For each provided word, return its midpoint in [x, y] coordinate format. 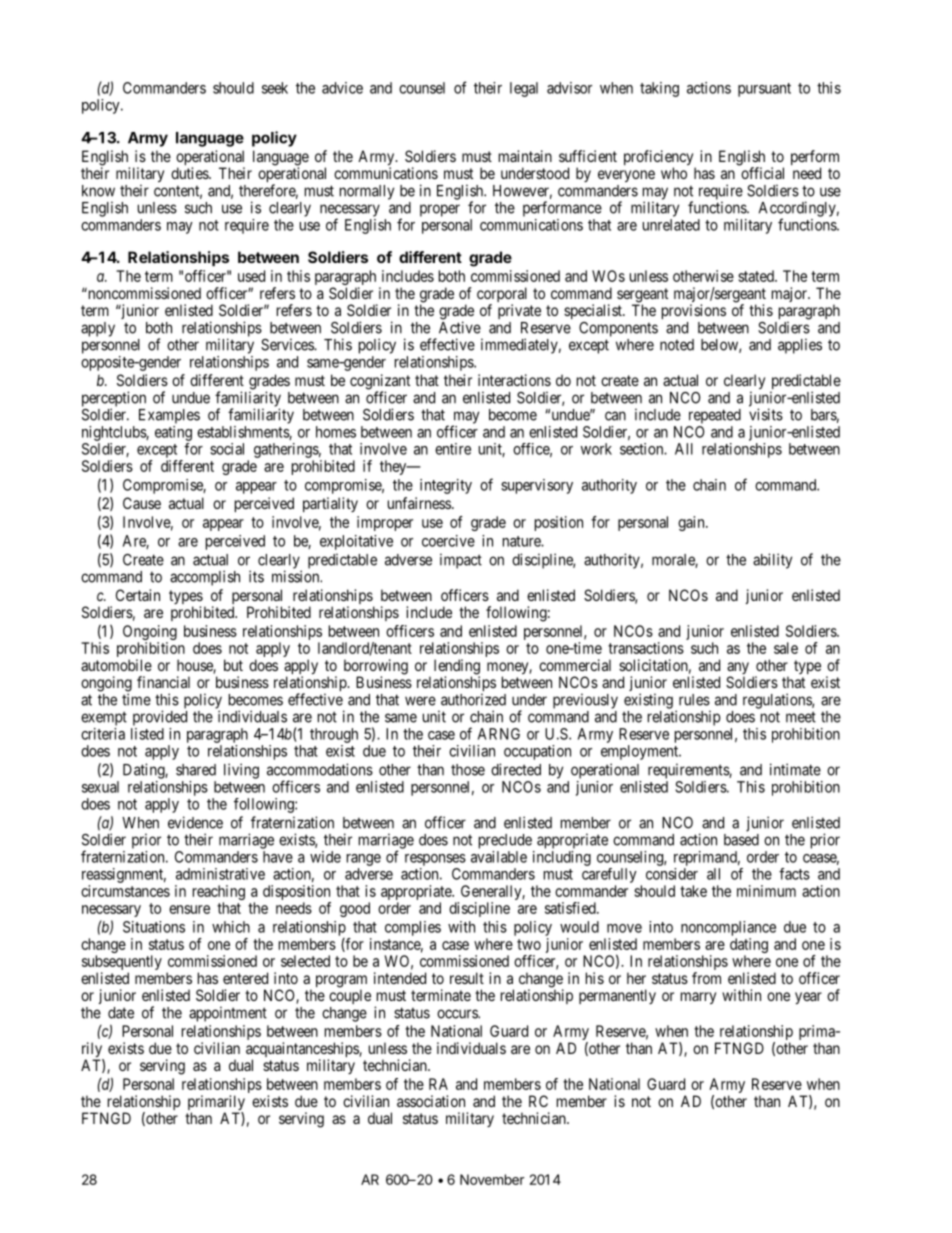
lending [457, 668]
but [233, 665]
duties [190, 173]
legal [524, 89]
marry [698, 998]
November [492, 1179]
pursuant [764, 90]
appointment [228, 1014]
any [738, 669]
